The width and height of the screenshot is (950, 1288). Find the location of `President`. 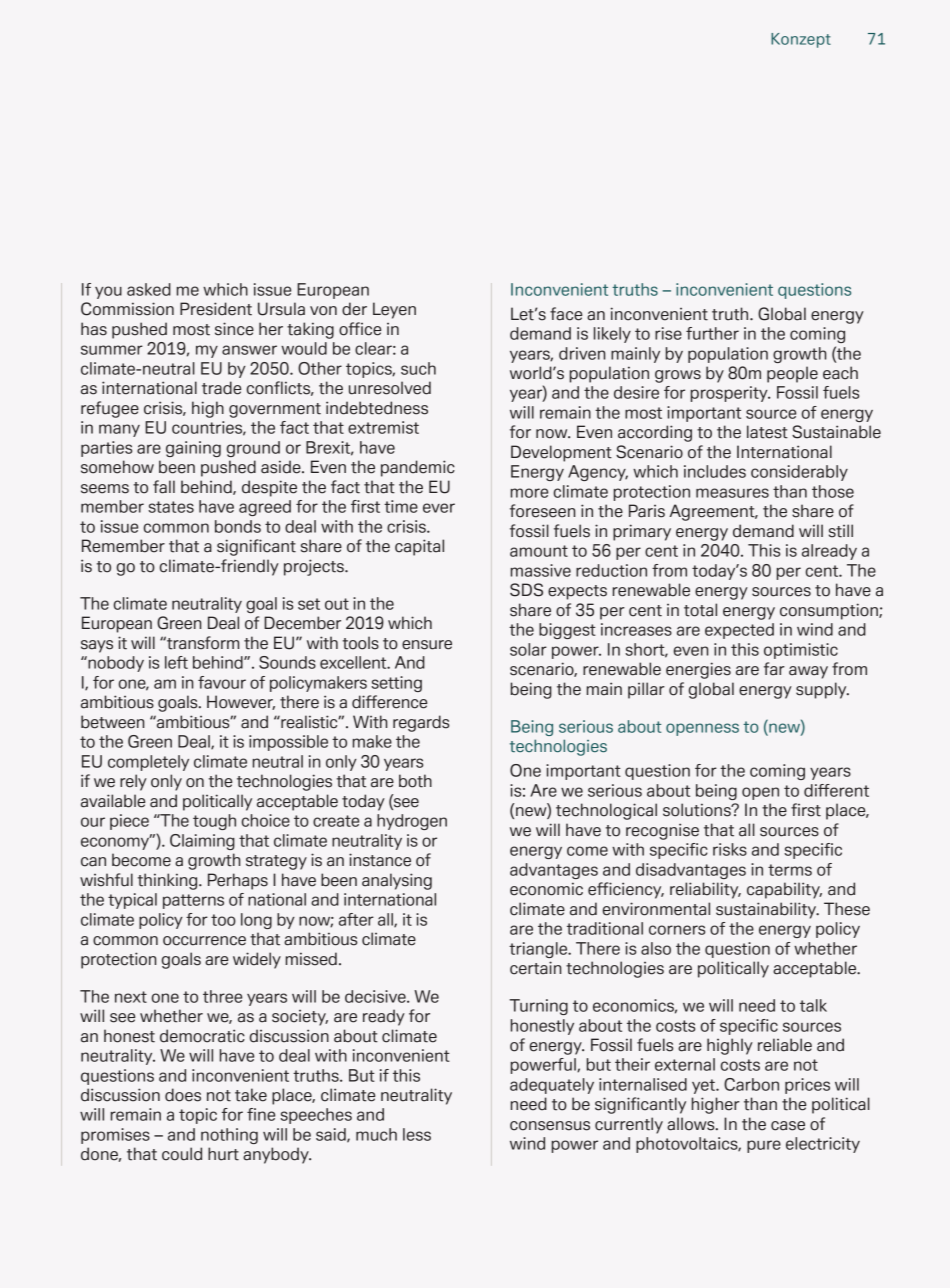

President is located at coordinates (216, 309).
